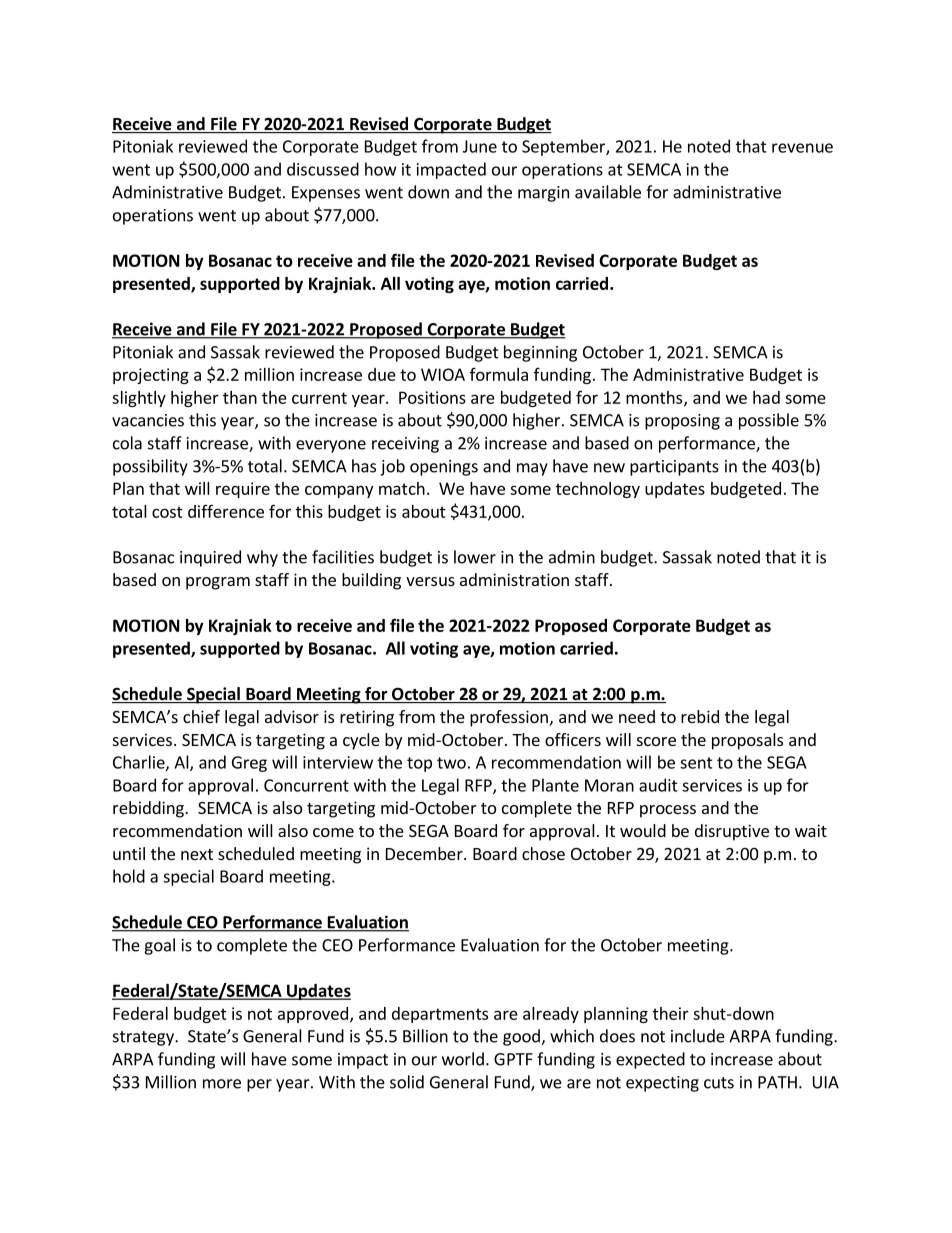  Describe the element at coordinates (766, 397) in the screenshot. I see `had` at that location.
